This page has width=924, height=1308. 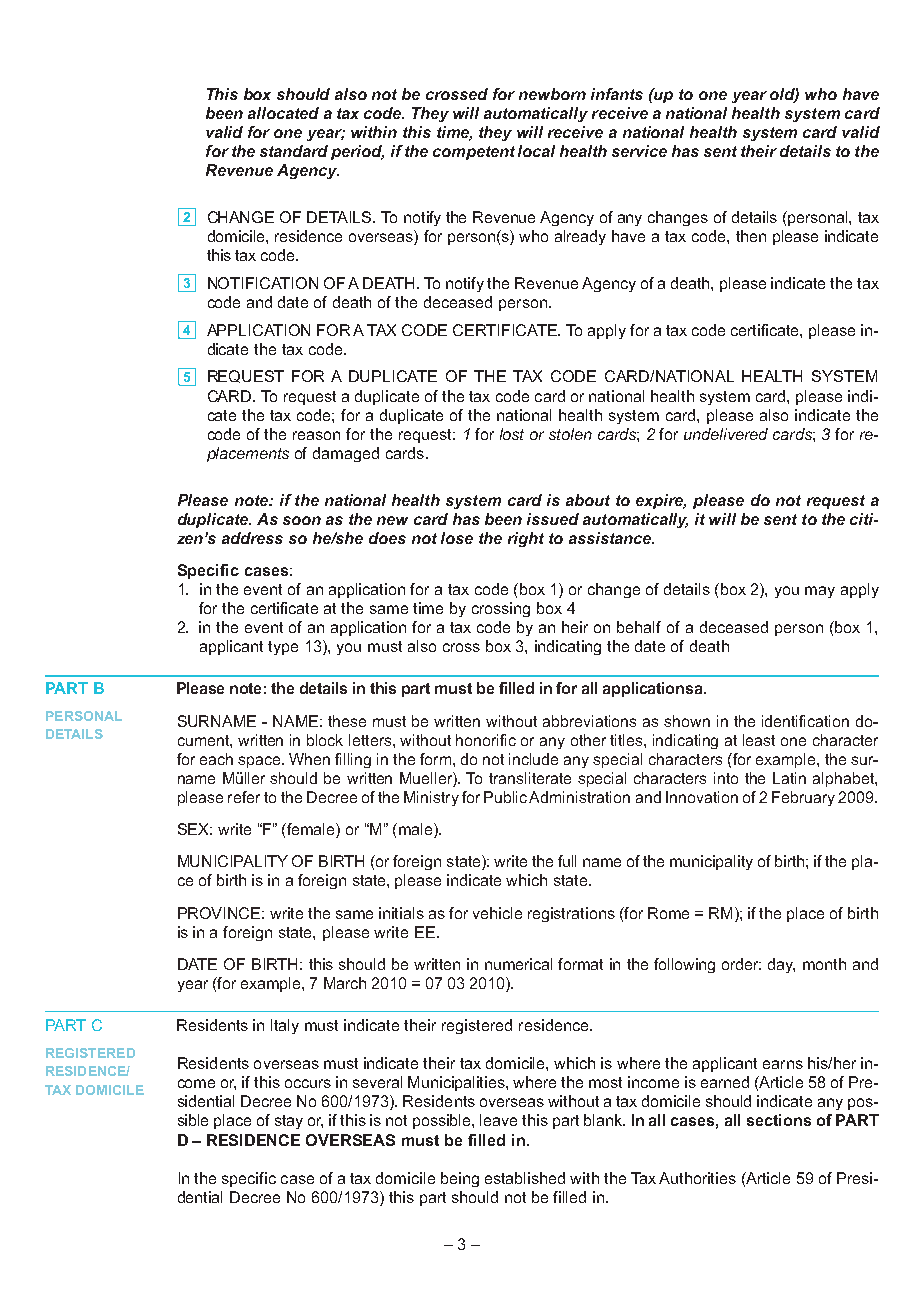 I want to click on stay, so click(x=289, y=1122).
